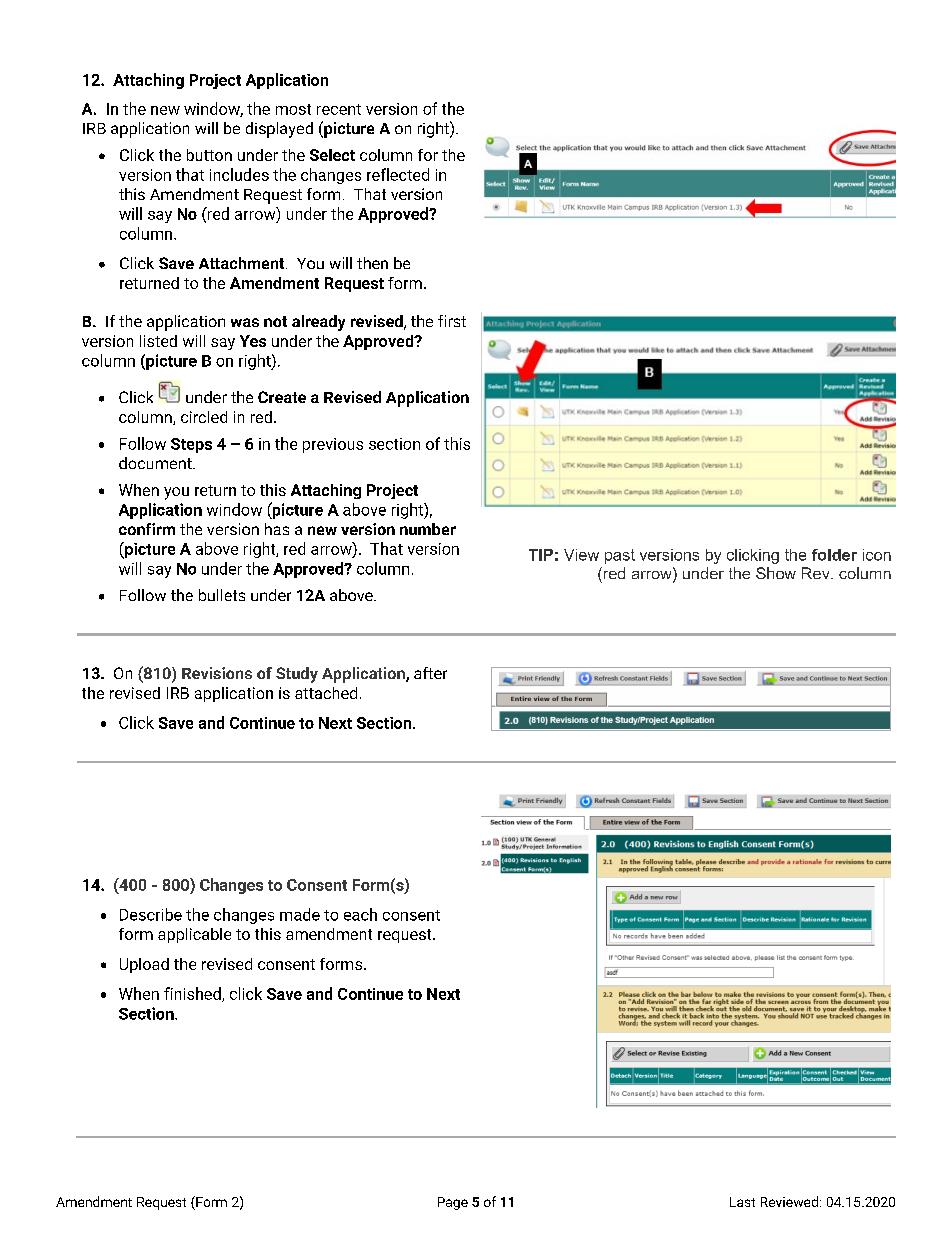 The width and height of the screenshot is (952, 1233). Describe the element at coordinates (453, 1203) in the screenshot. I see `Page` at that location.
